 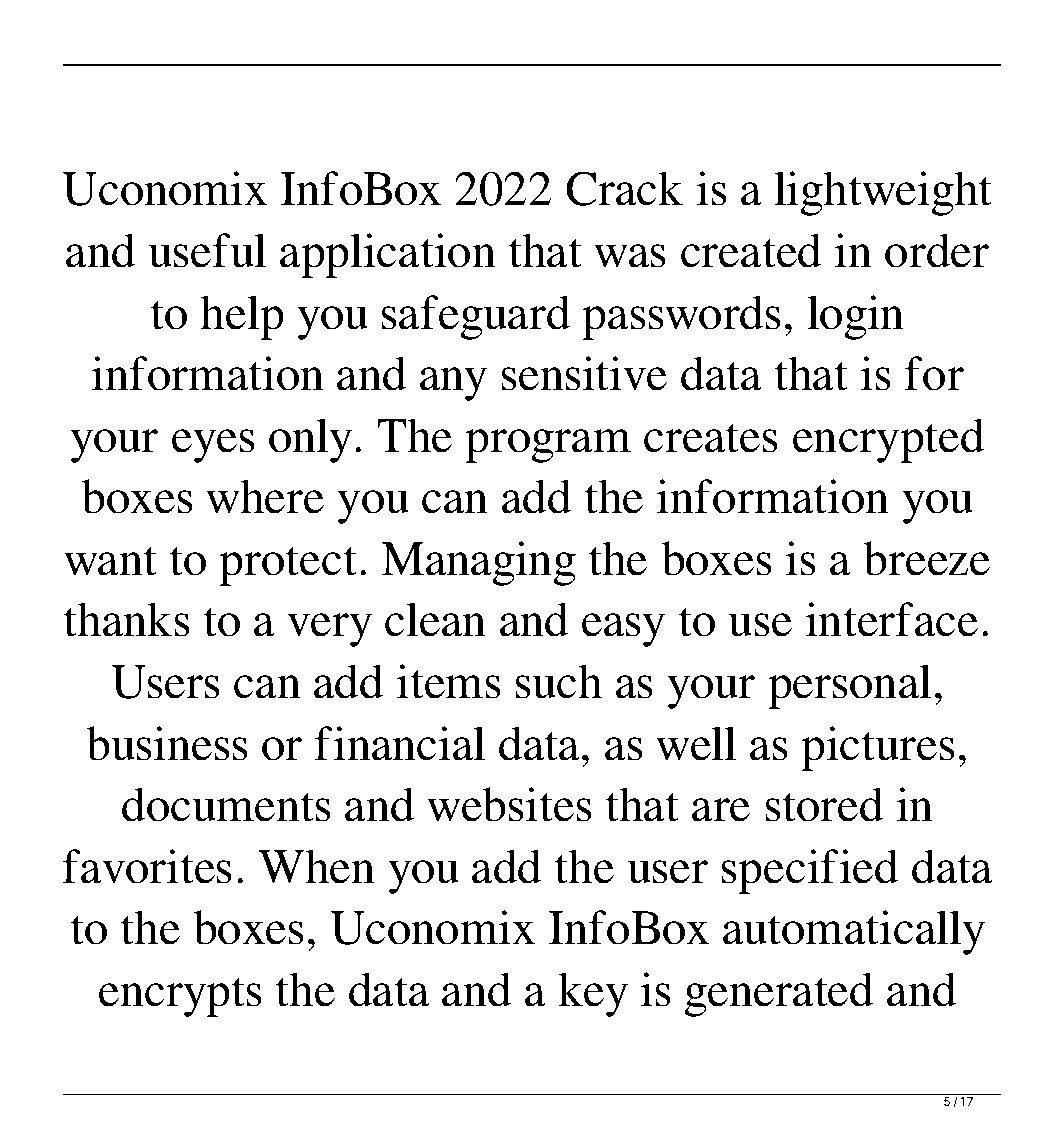 What do you see at coordinates (180, 997) in the page?
I see `encrypts` at bounding box center [180, 997].
